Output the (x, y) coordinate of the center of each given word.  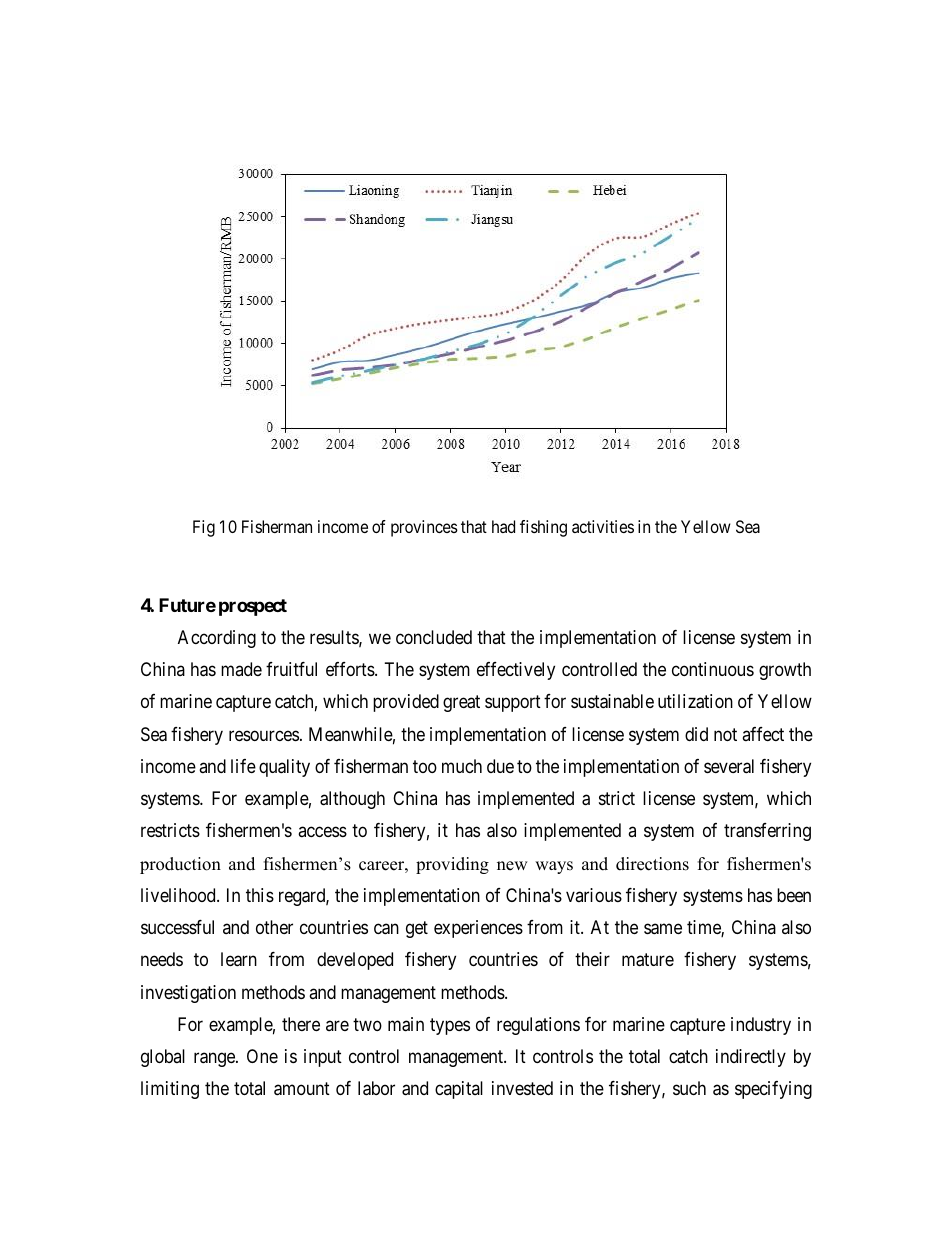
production (180, 865)
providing (452, 865)
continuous (713, 669)
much (462, 766)
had (503, 526)
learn (239, 959)
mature (648, 960)
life (243, 766)
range (215, 1059)
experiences (478, 929)
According (217, 639)
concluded (434, 637)
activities (603, 526)
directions (652, 864)
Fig (204, 528)
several (729, 766)
